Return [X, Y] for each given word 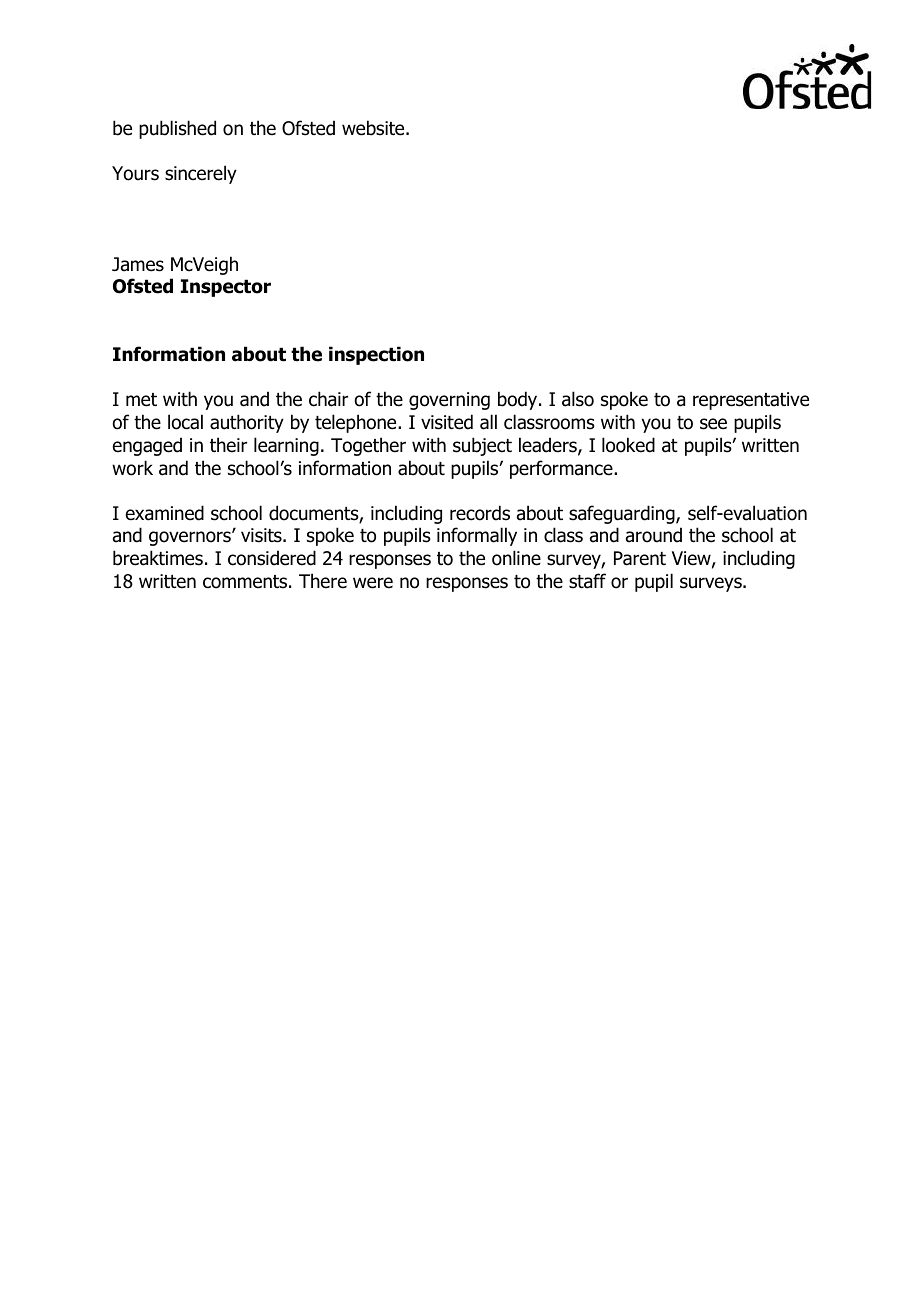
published [177, 129]
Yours [135, 173]
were [373, 583]
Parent [640, 558]
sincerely [201, 174]
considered [272, 558]
